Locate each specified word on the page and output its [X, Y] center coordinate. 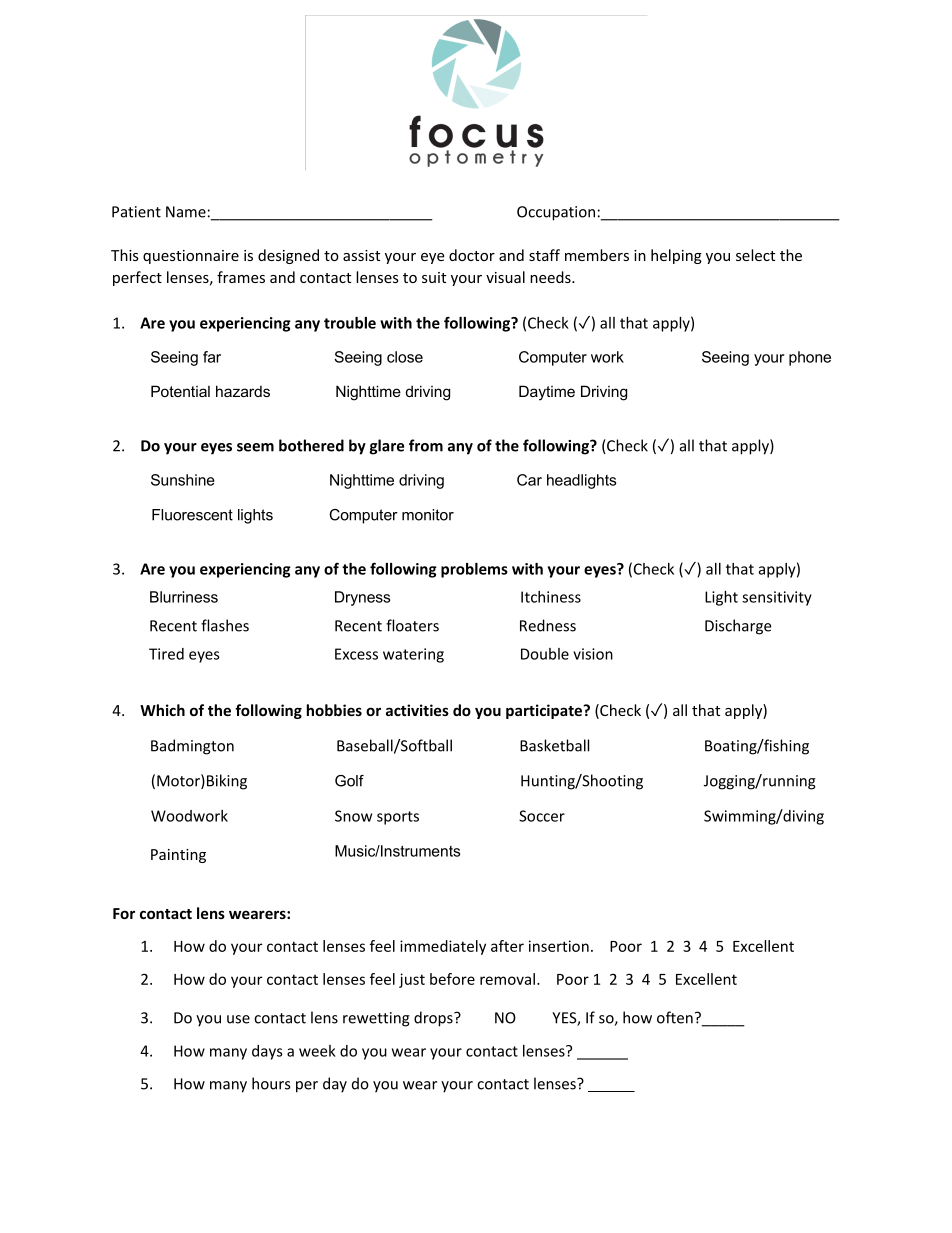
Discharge [738, 627]
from [426, 445]
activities [417, 710]
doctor [472, 255]
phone [810, 358]
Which [162, 710]
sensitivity [777, 598]
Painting [178, 856]
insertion [559, 946]
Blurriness [184, 597]
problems [474, 570]
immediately [443, 947]
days [267, 1052]
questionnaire [191, 257]
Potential [180, 391]
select [755, 255]
